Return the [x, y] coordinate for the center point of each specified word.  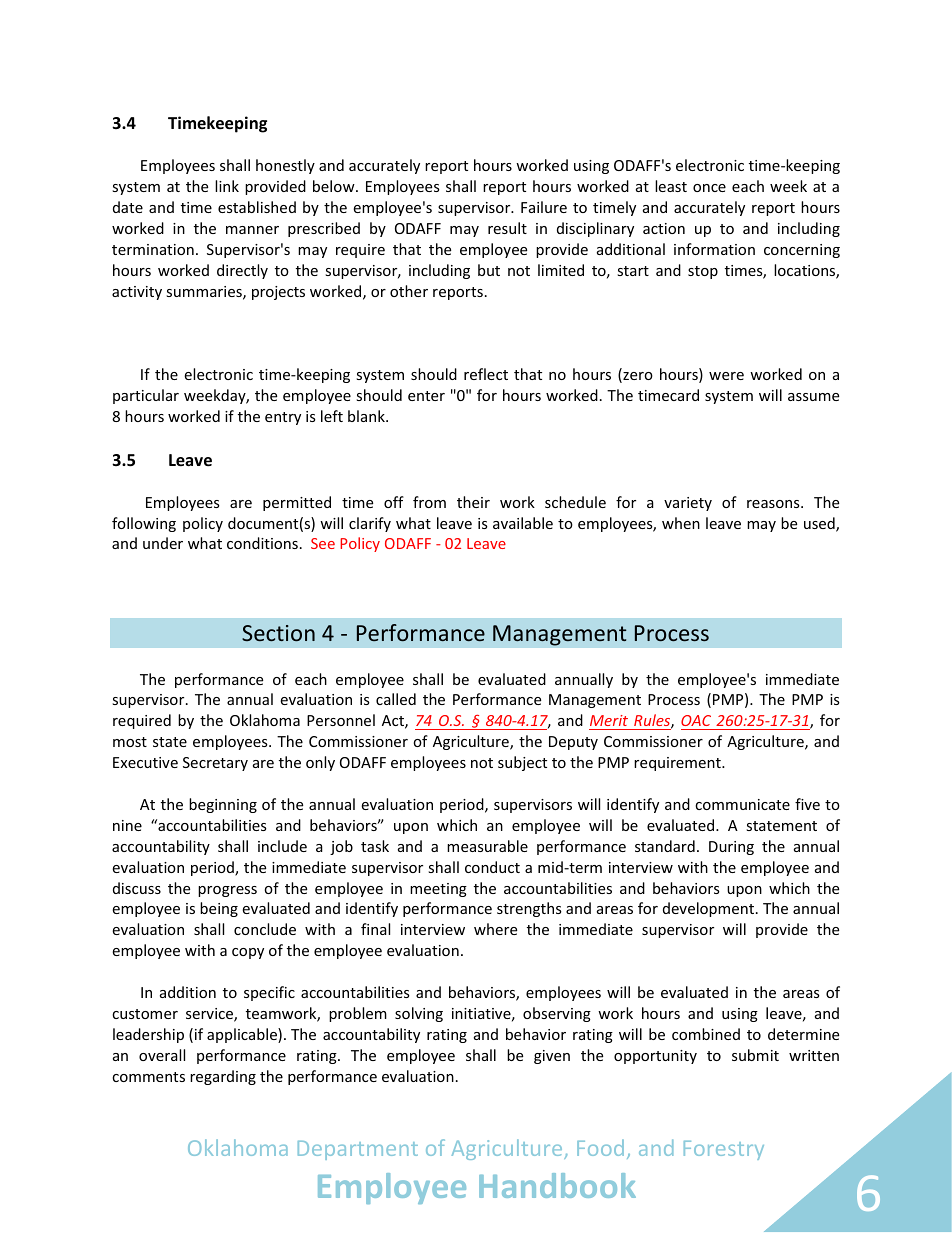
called [396, 699]
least [671, 186]
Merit [609, 720]
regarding [223, 1077]
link [227, 186]
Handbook [557, 1185]
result [507, 228]
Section [278, 633]
